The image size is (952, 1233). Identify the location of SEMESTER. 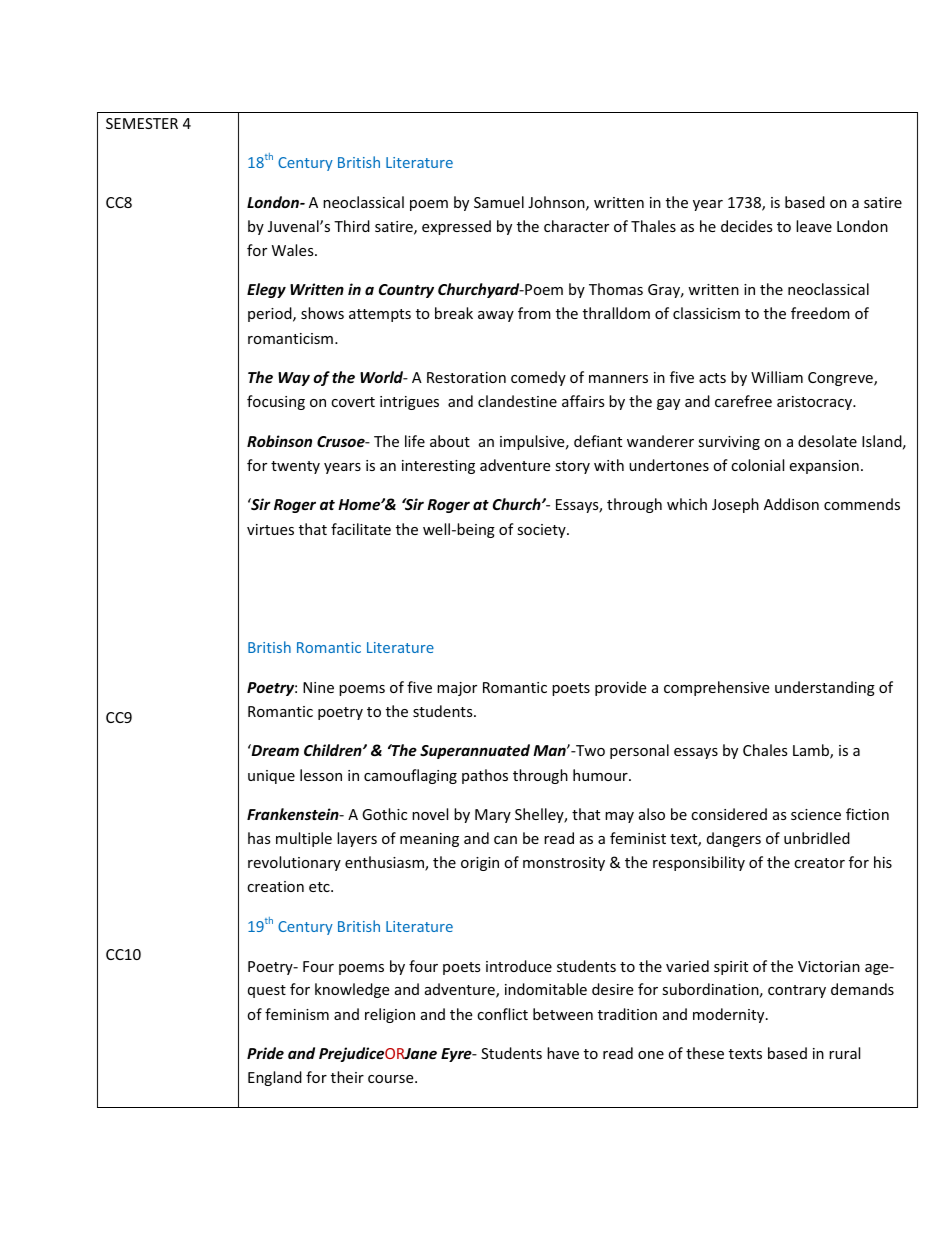
(142, 123).
